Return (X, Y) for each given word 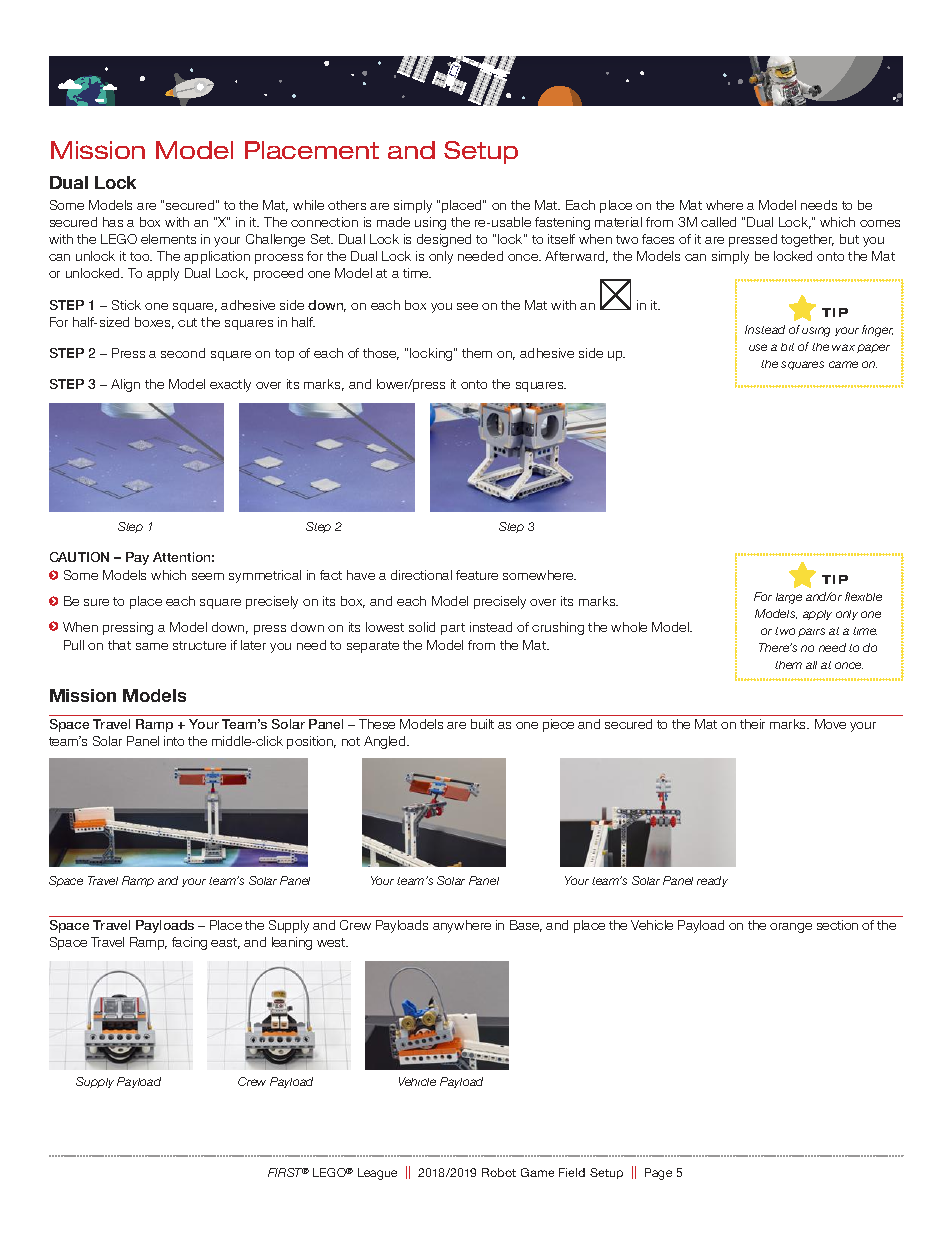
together (807, 240)
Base (526, 926)
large (789, 598)
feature (477, 575)
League (377, 1174)
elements (168, 239)
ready (712, 881)
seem (208, 576)
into (174, 741)
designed (444, 240)
